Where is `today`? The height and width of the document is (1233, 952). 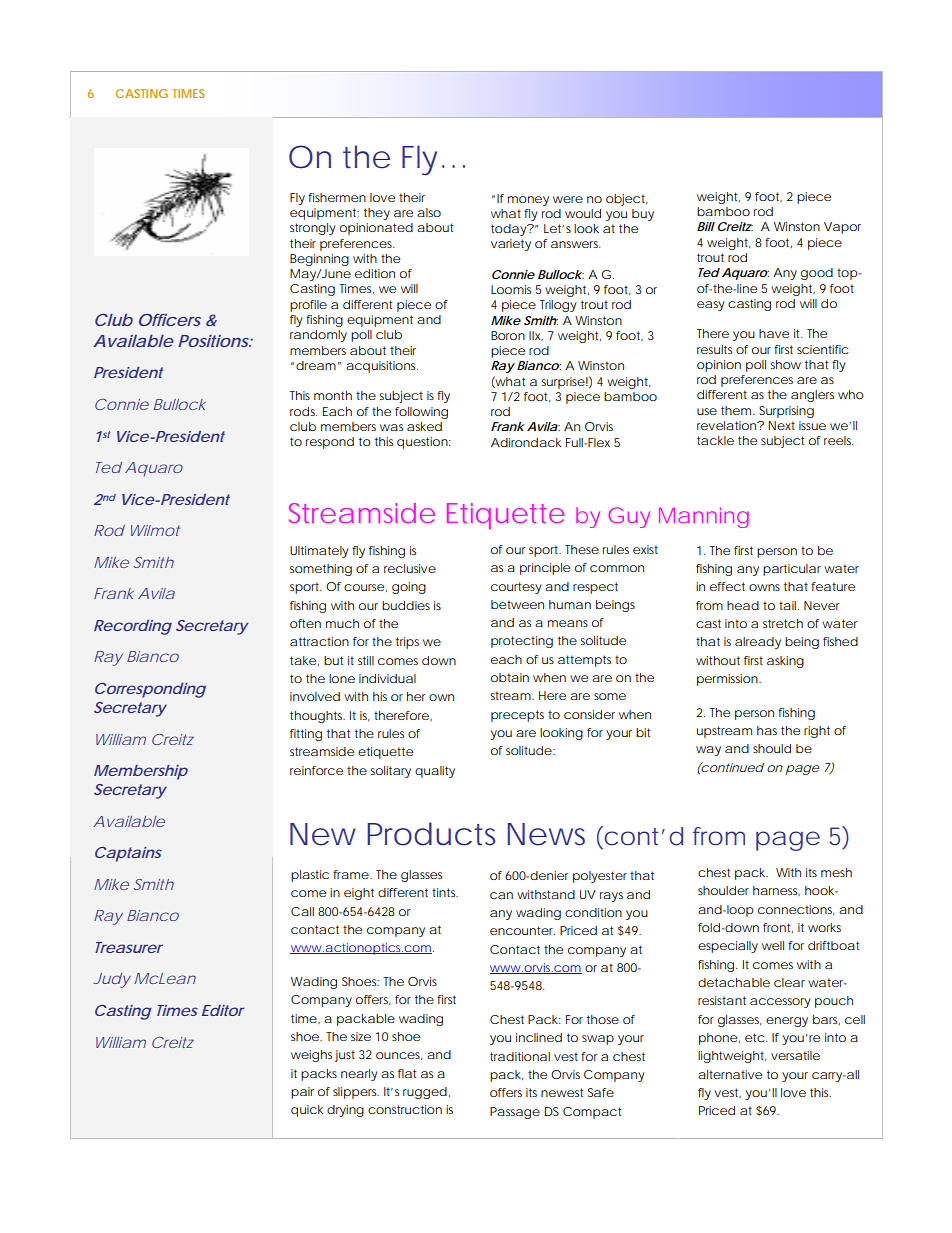
today is located at coordinates (510, 230).
